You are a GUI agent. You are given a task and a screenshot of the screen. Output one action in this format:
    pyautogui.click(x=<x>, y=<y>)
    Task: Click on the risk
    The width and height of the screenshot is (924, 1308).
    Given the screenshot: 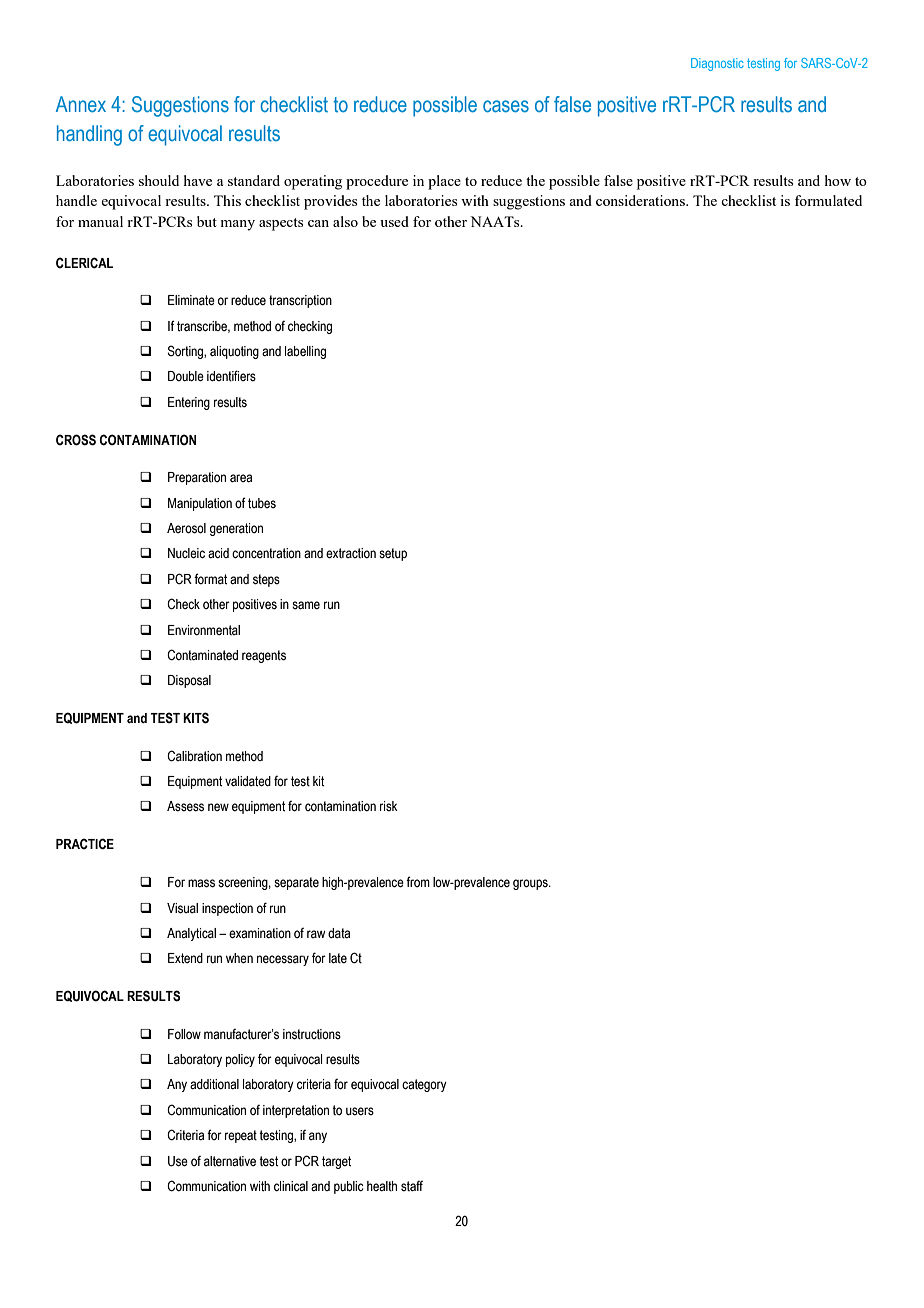 What is the action you would take?
    pyautogui.click(x=389, y=806)
